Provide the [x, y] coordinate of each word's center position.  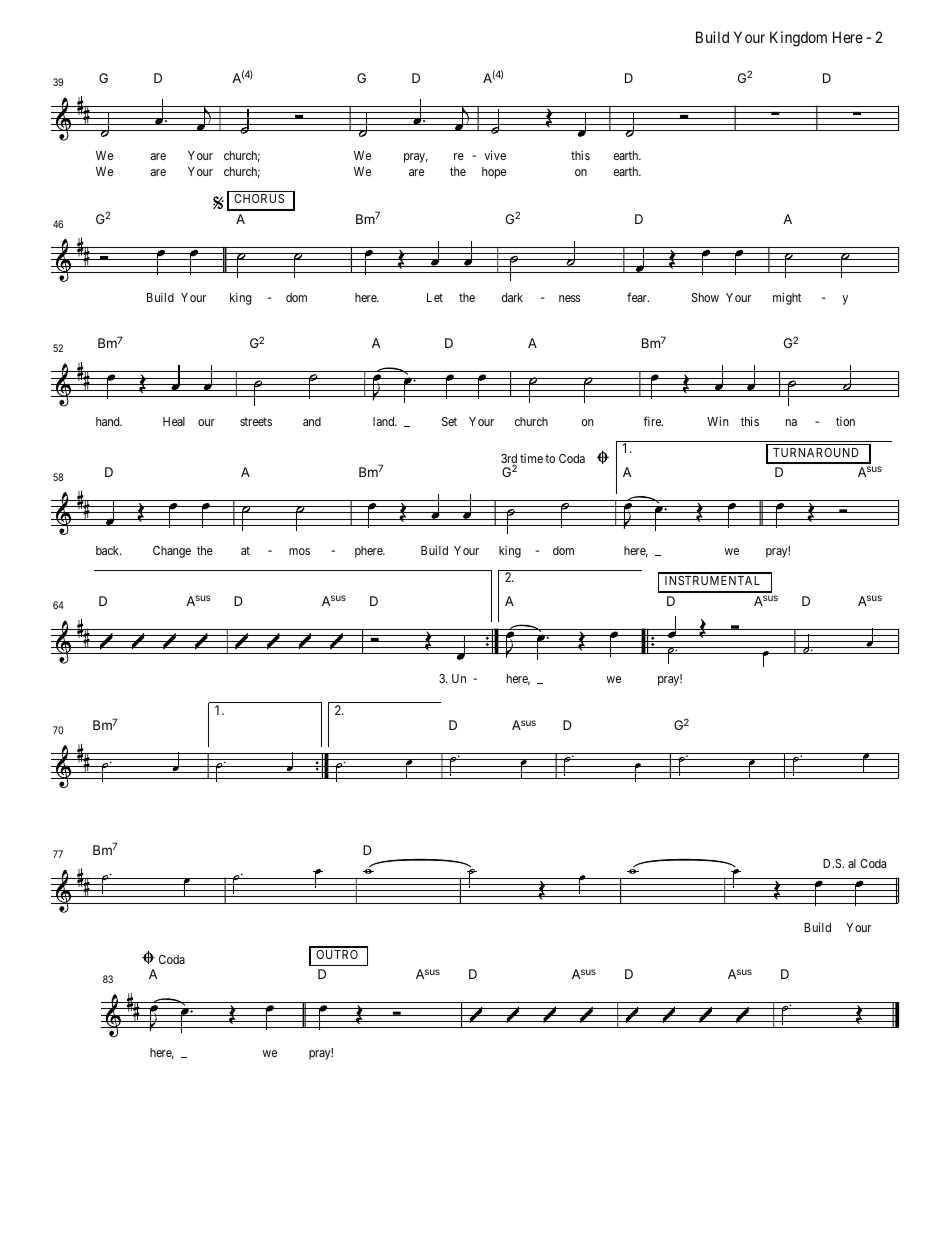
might [787, 298]
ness [569, 298]
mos [299, 551]
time [531, 458]
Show [705, 297]
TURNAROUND [816, 452]
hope [494, 173]
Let [435, 297]
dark [512, 297]
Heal [174, 421]
